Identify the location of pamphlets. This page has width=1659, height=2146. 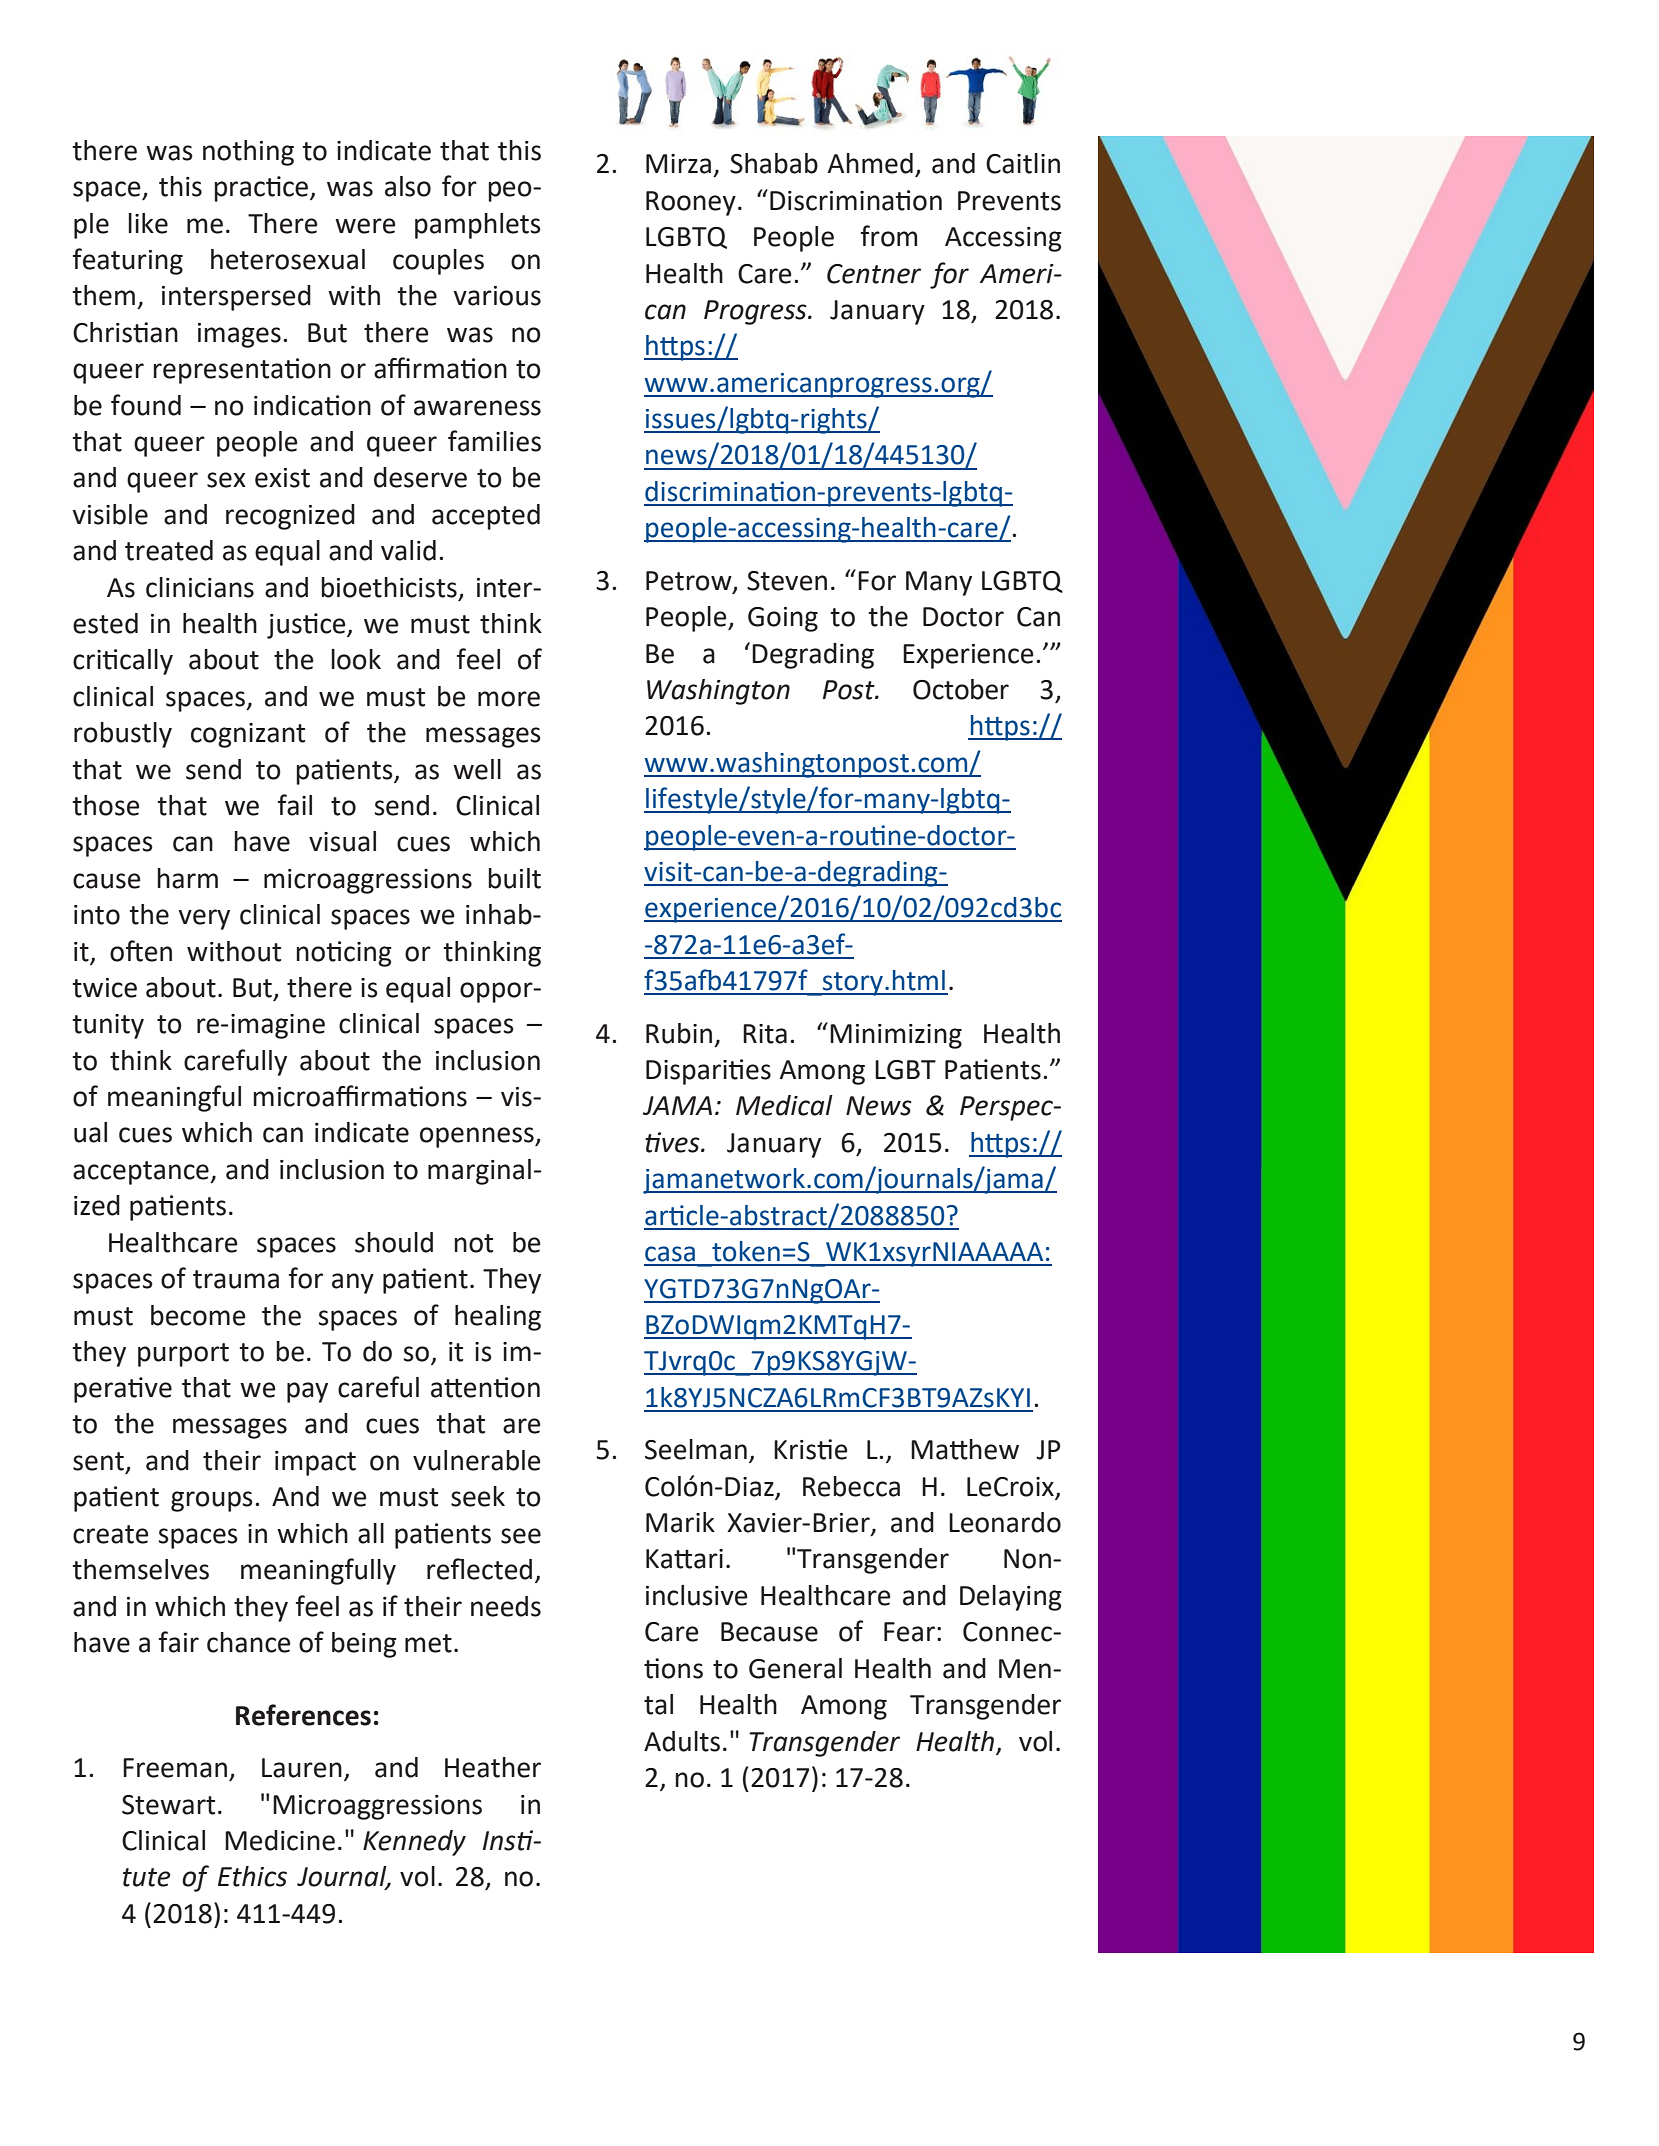
(478, 226).
